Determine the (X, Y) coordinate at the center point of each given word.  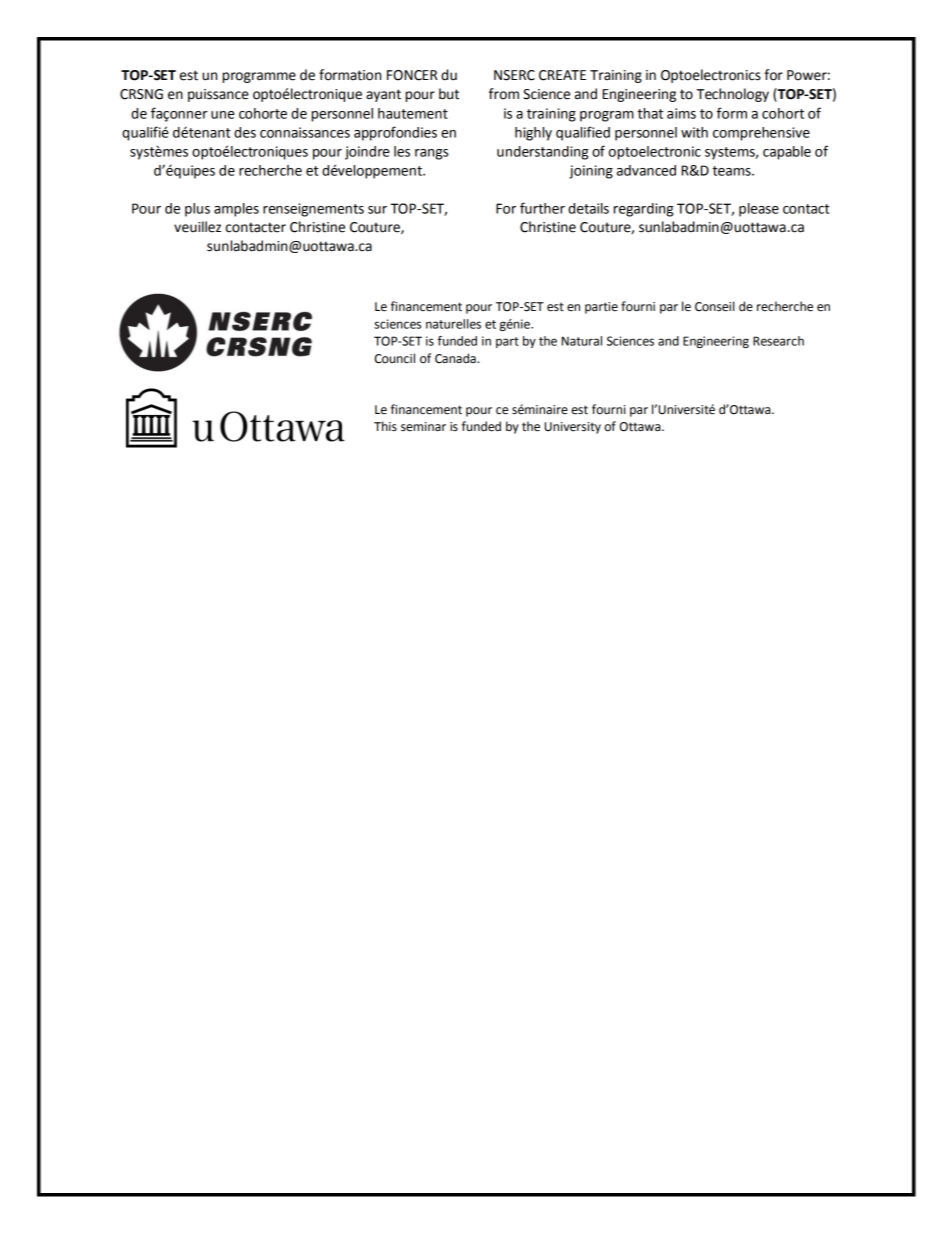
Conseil (714, 306)
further (542, 208)
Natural (582, 341)
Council (395, 358)
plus (197, 210)
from (504, 94)
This (385, 426)
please (759, 210)
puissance (218, 95)
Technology (733, 95)
